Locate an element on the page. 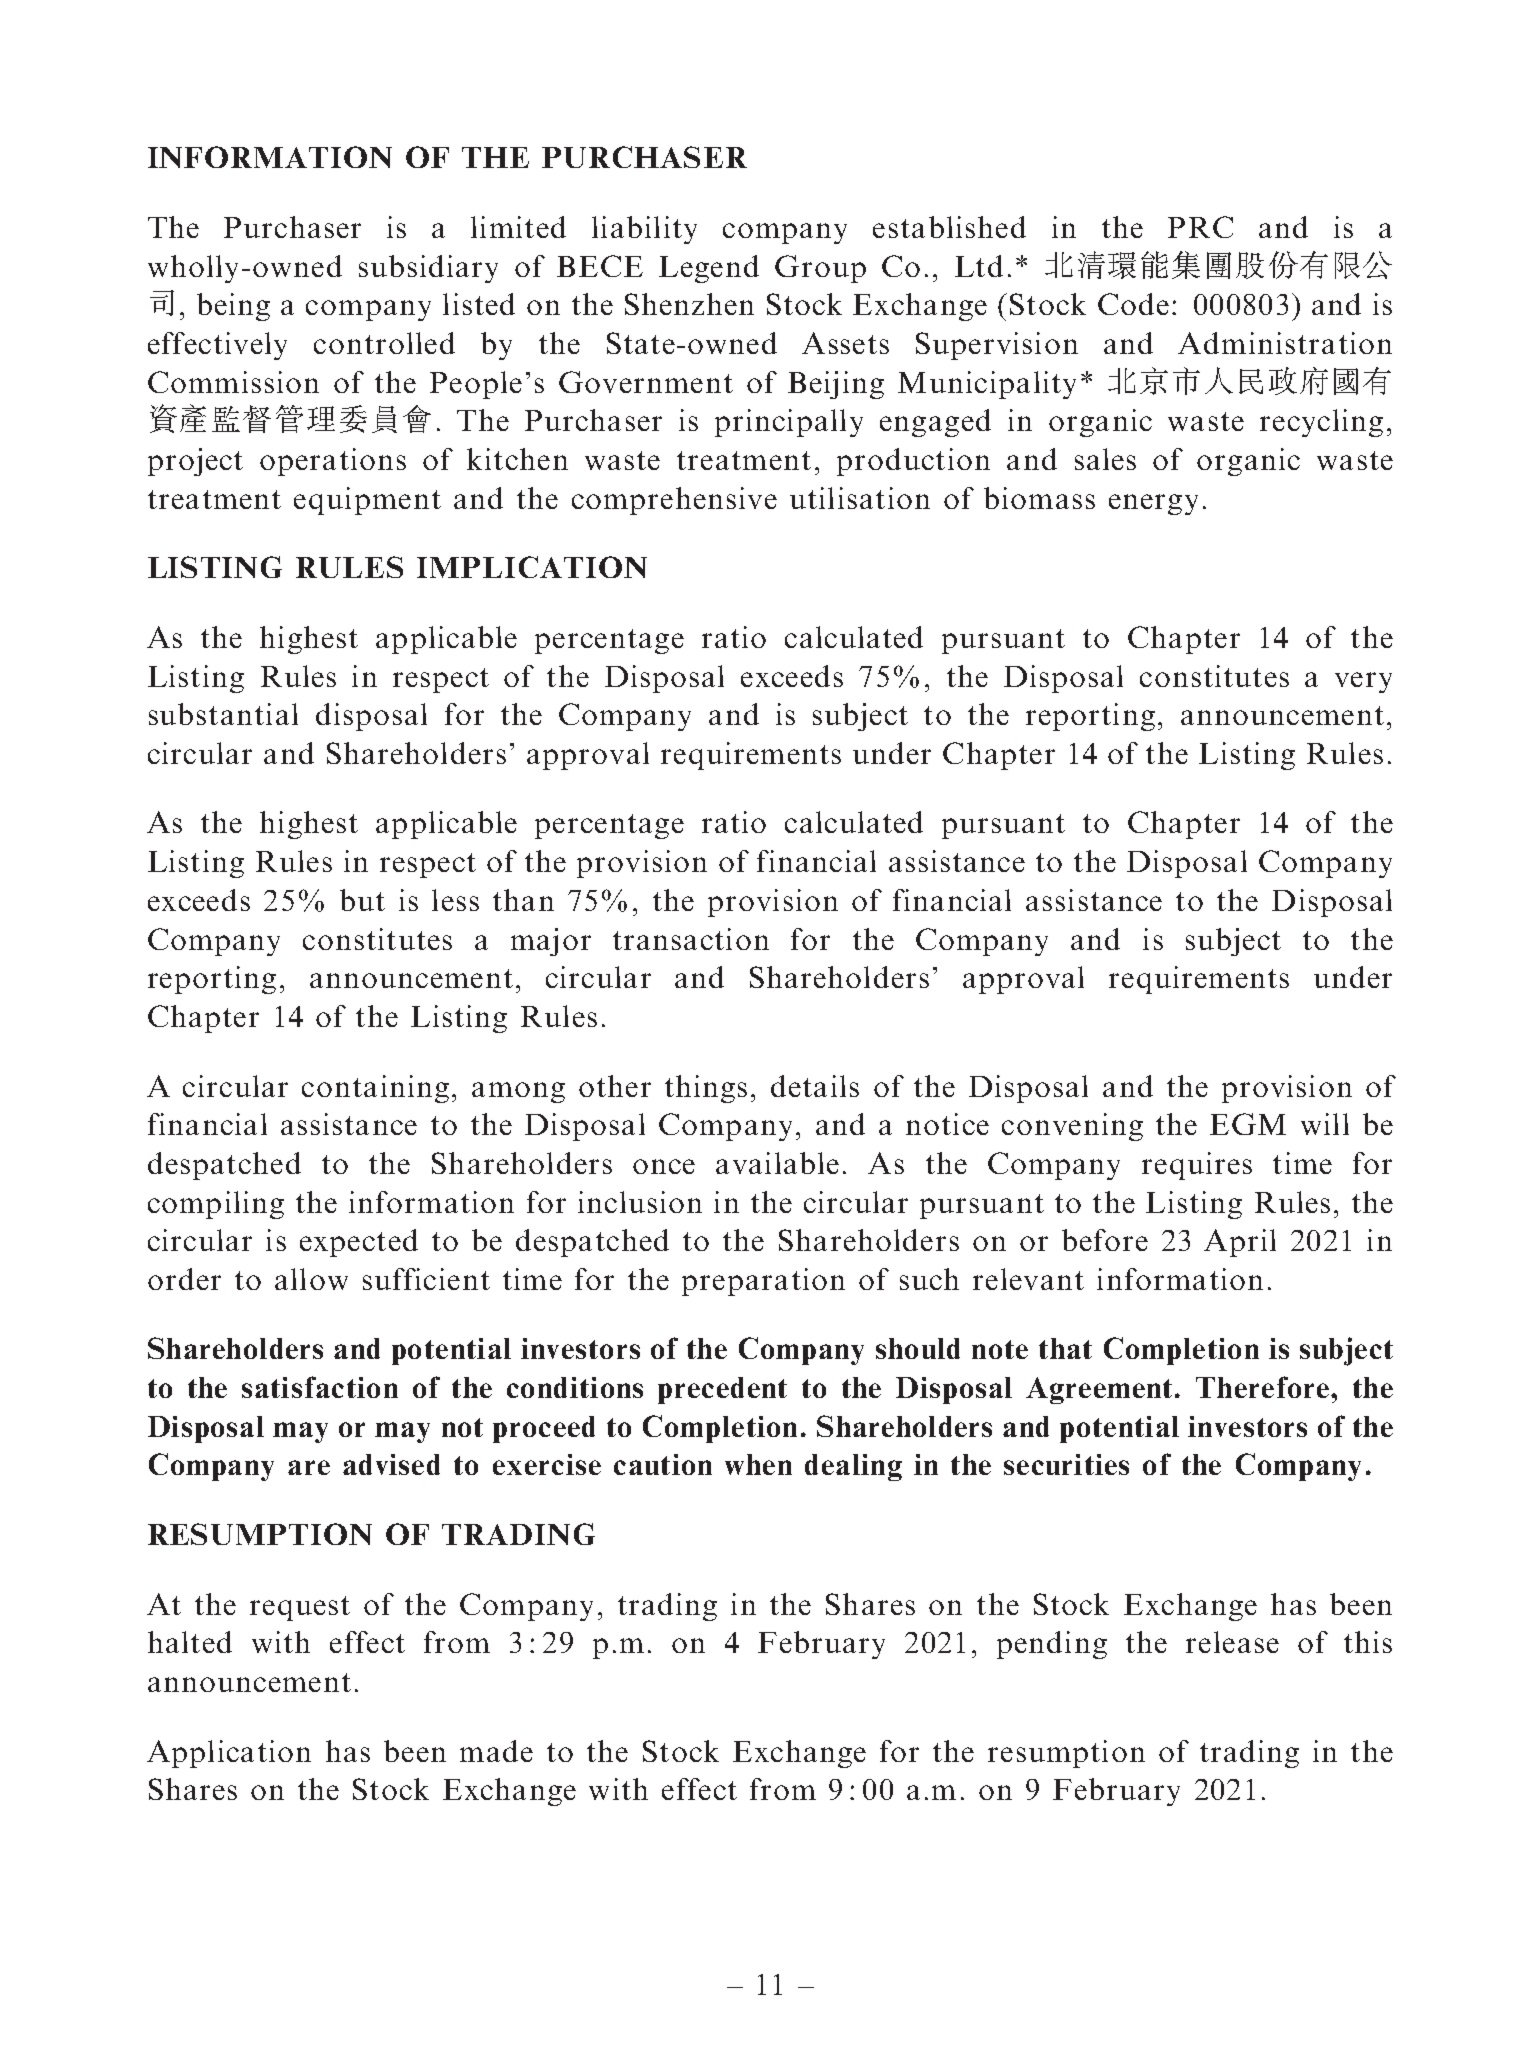 The image size is (1540, 2054). made is located at coordinates (496, 1751).
